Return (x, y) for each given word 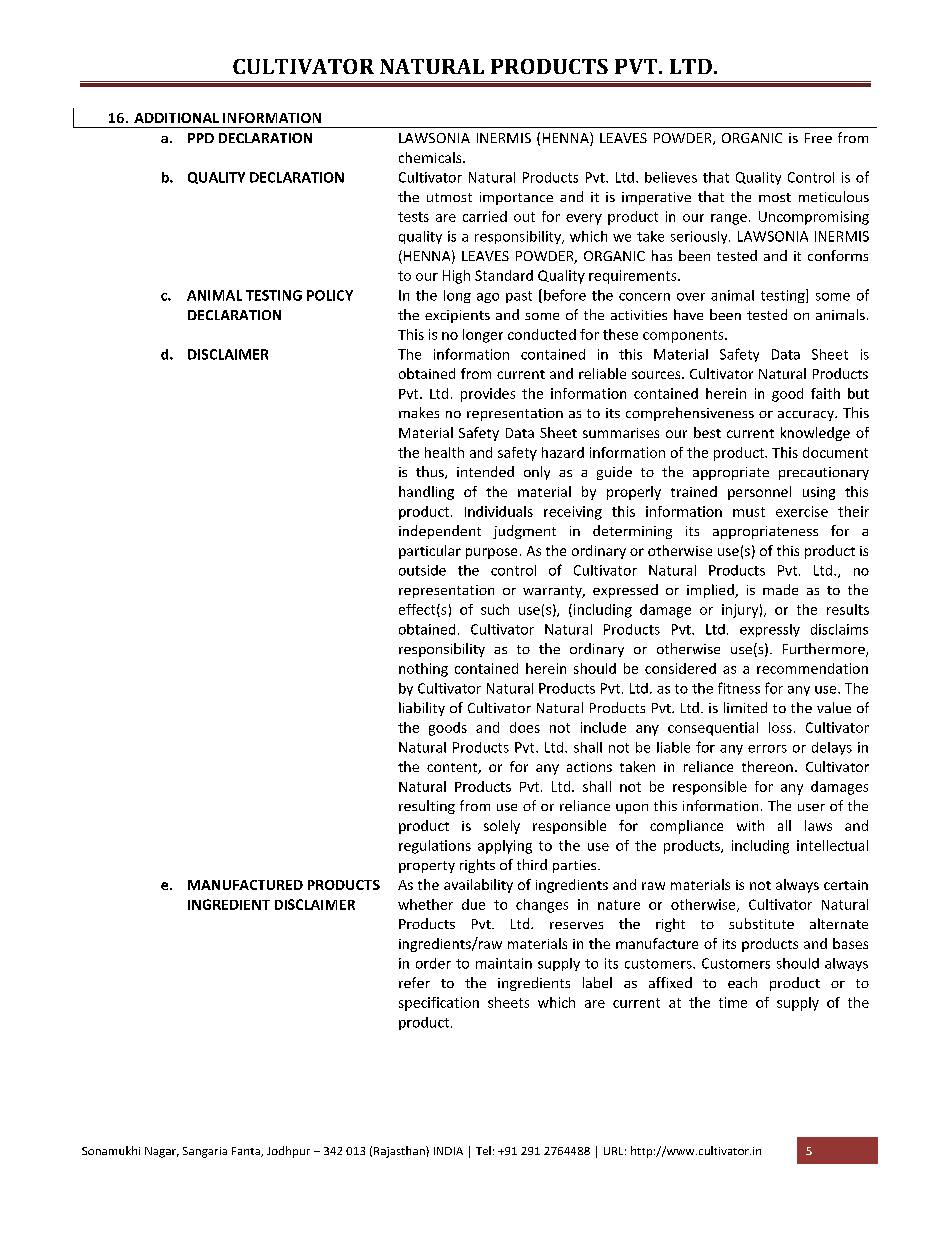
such (495, 609)
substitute (761, 923)
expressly (770, 630)
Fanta (247, 1152)
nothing (423, 670)
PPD (201, 138)
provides (488, 395)
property (427, 867)
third (532, 864)
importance (516, 198)
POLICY (330, 295)
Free (818, 138)
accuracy (807, 416)
